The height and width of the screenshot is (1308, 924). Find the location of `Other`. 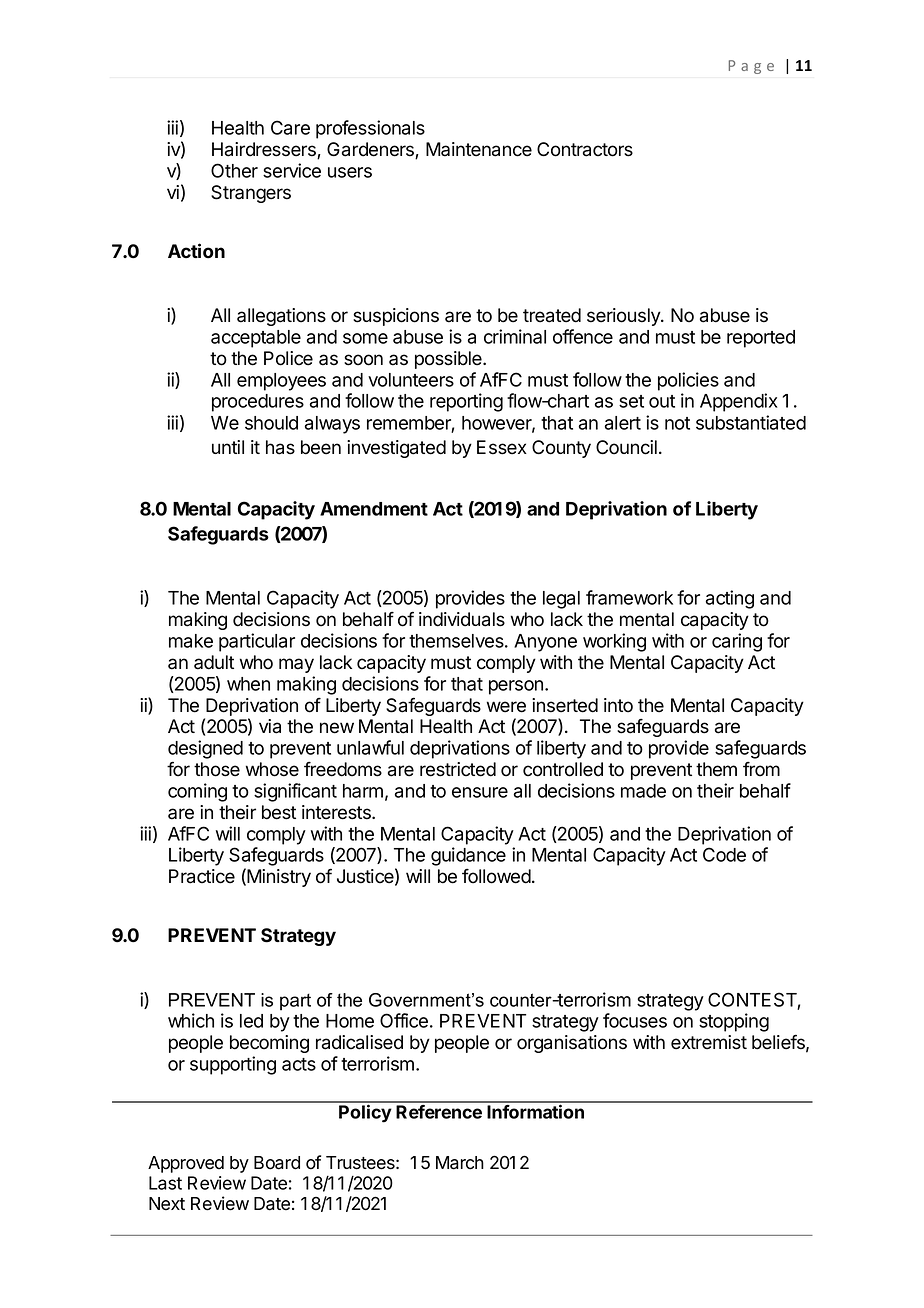

Other is located at coordinates (234, 170).
